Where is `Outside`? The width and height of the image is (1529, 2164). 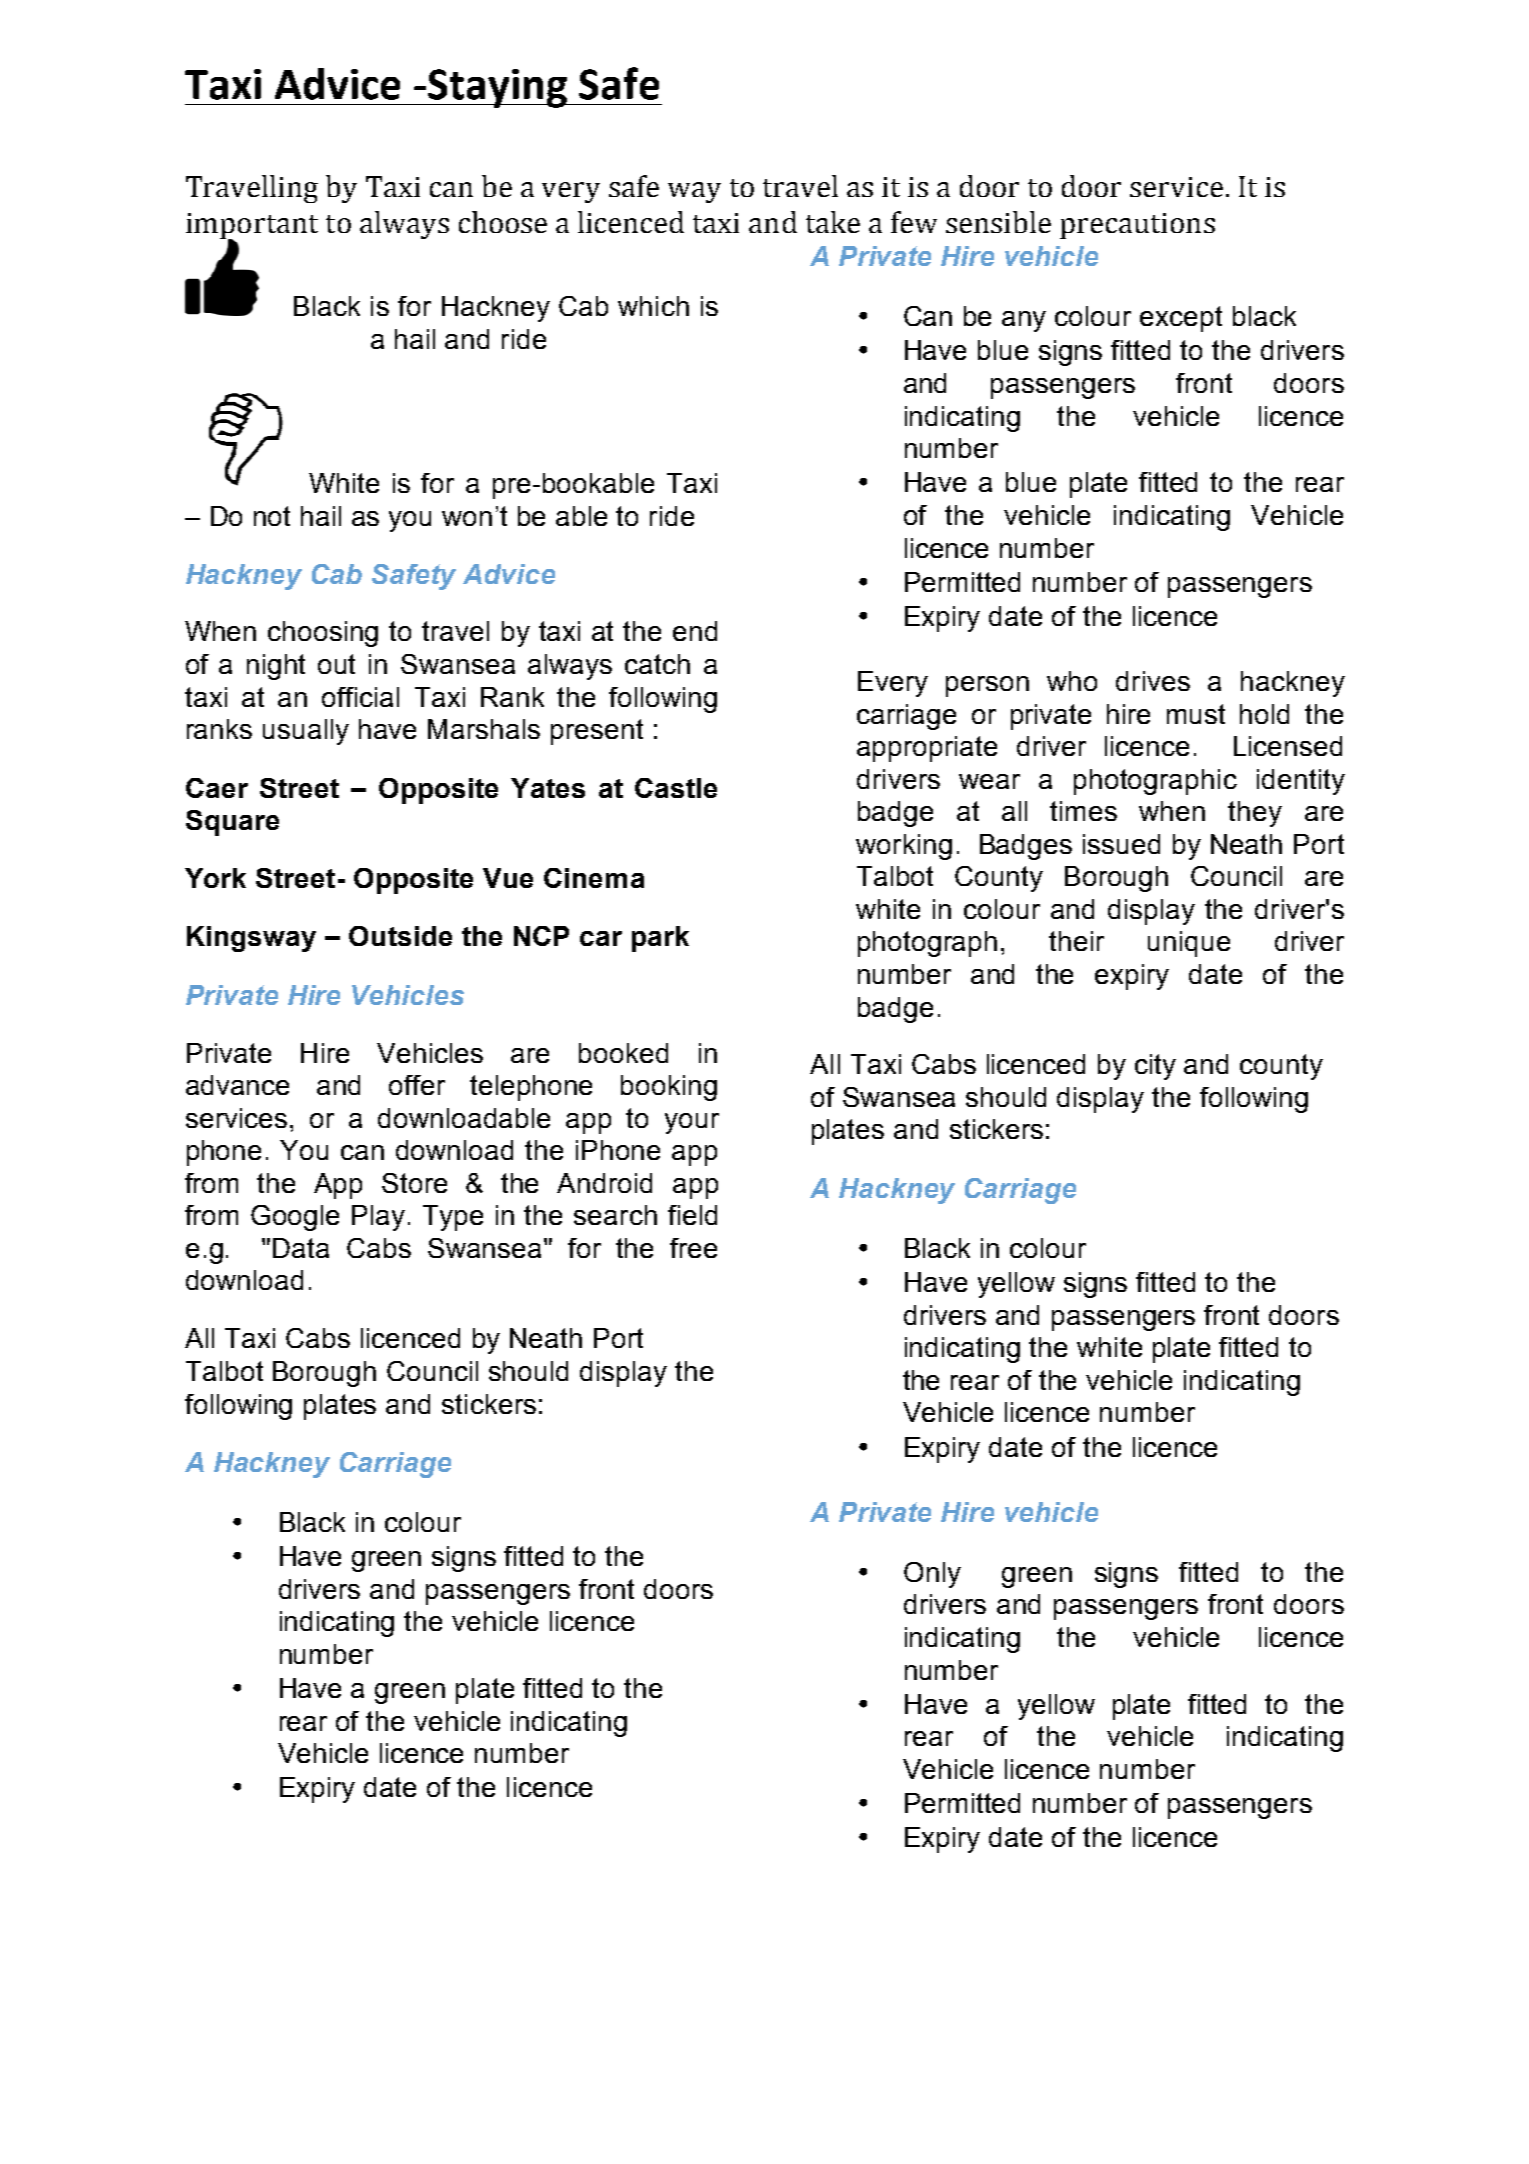
Outside is located at coordinates (400, 936).
